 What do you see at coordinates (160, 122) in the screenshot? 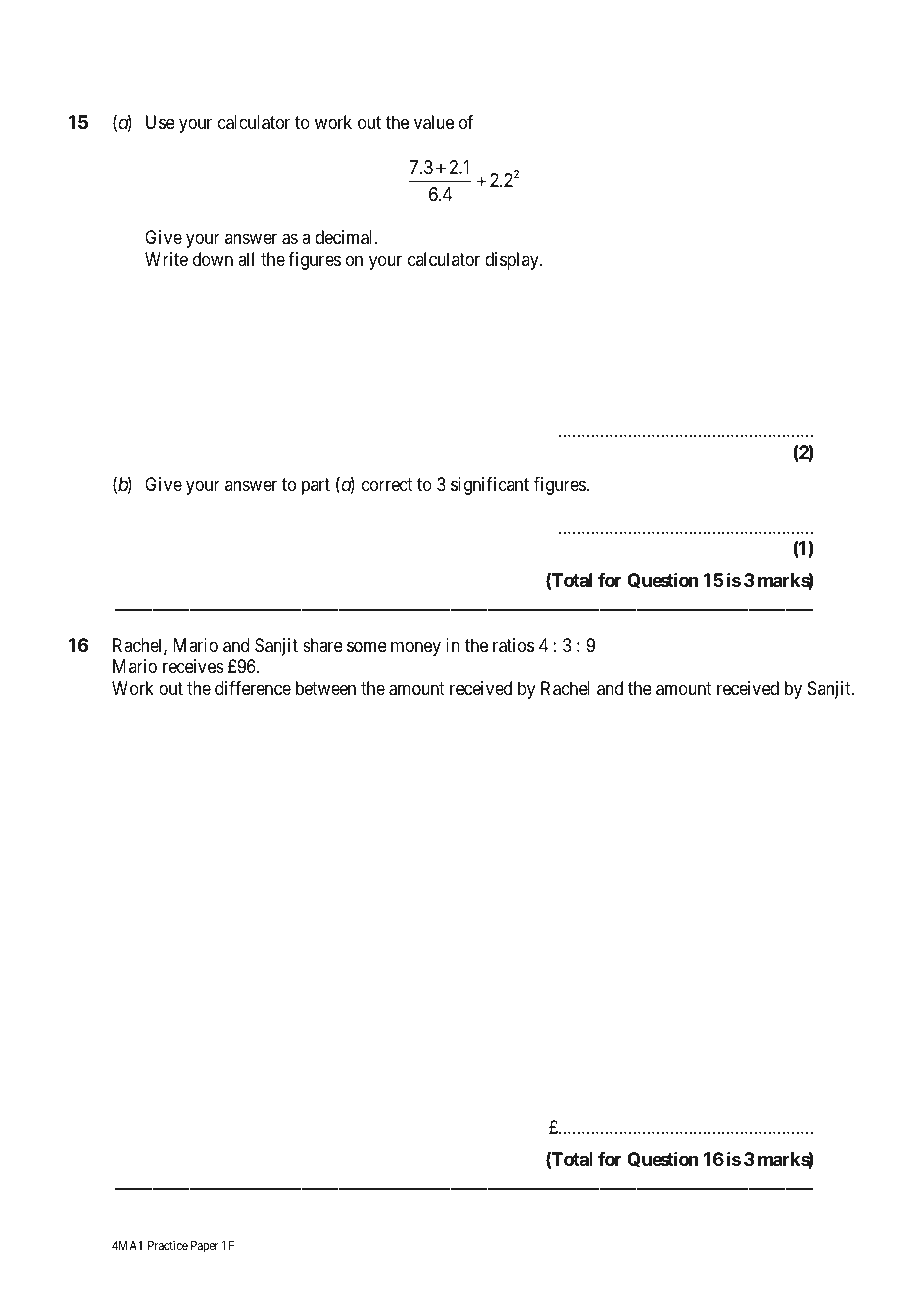
I see `Use` at bounding box center [160, 122].
